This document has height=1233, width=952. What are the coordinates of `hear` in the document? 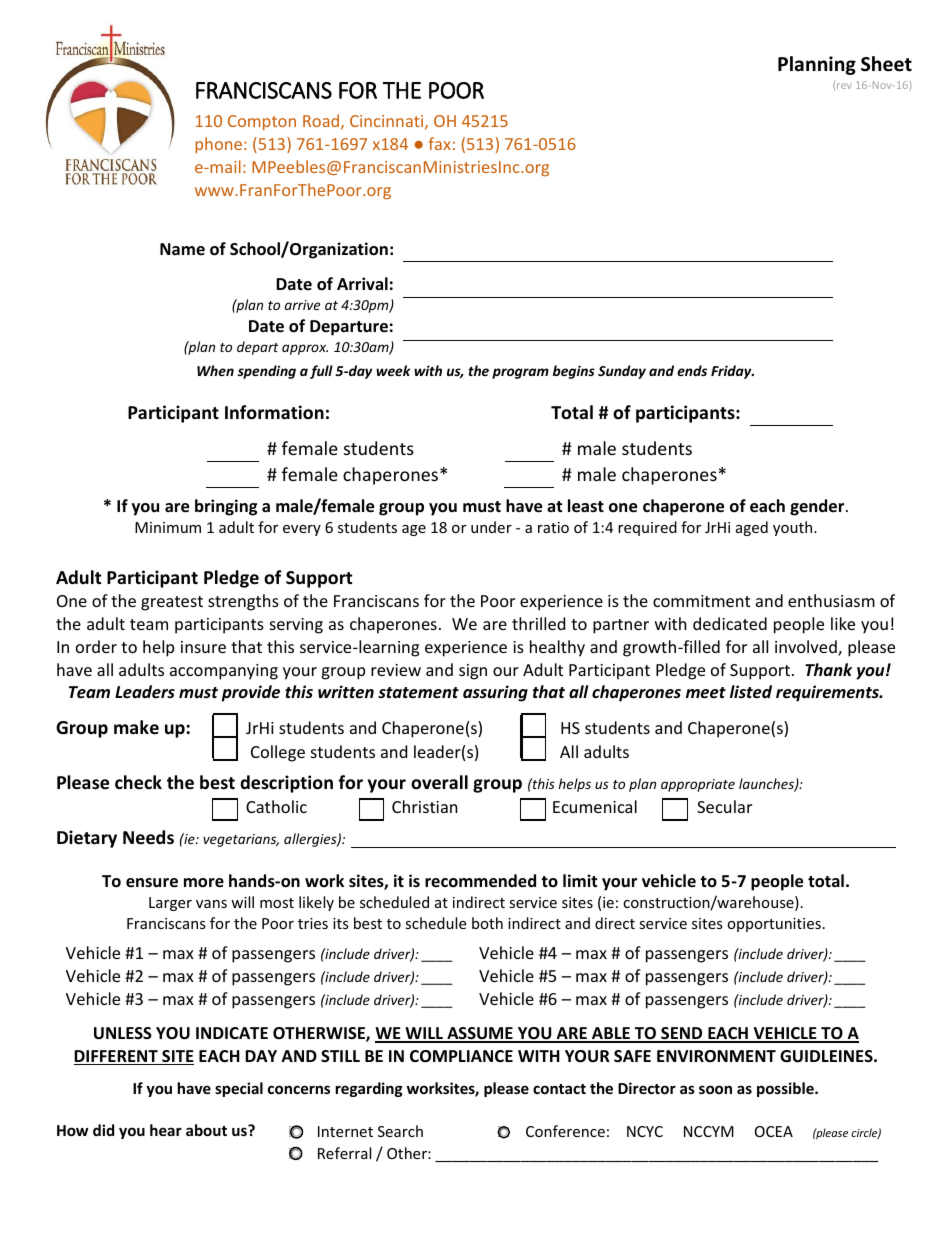 It's located at (166, 1130).
